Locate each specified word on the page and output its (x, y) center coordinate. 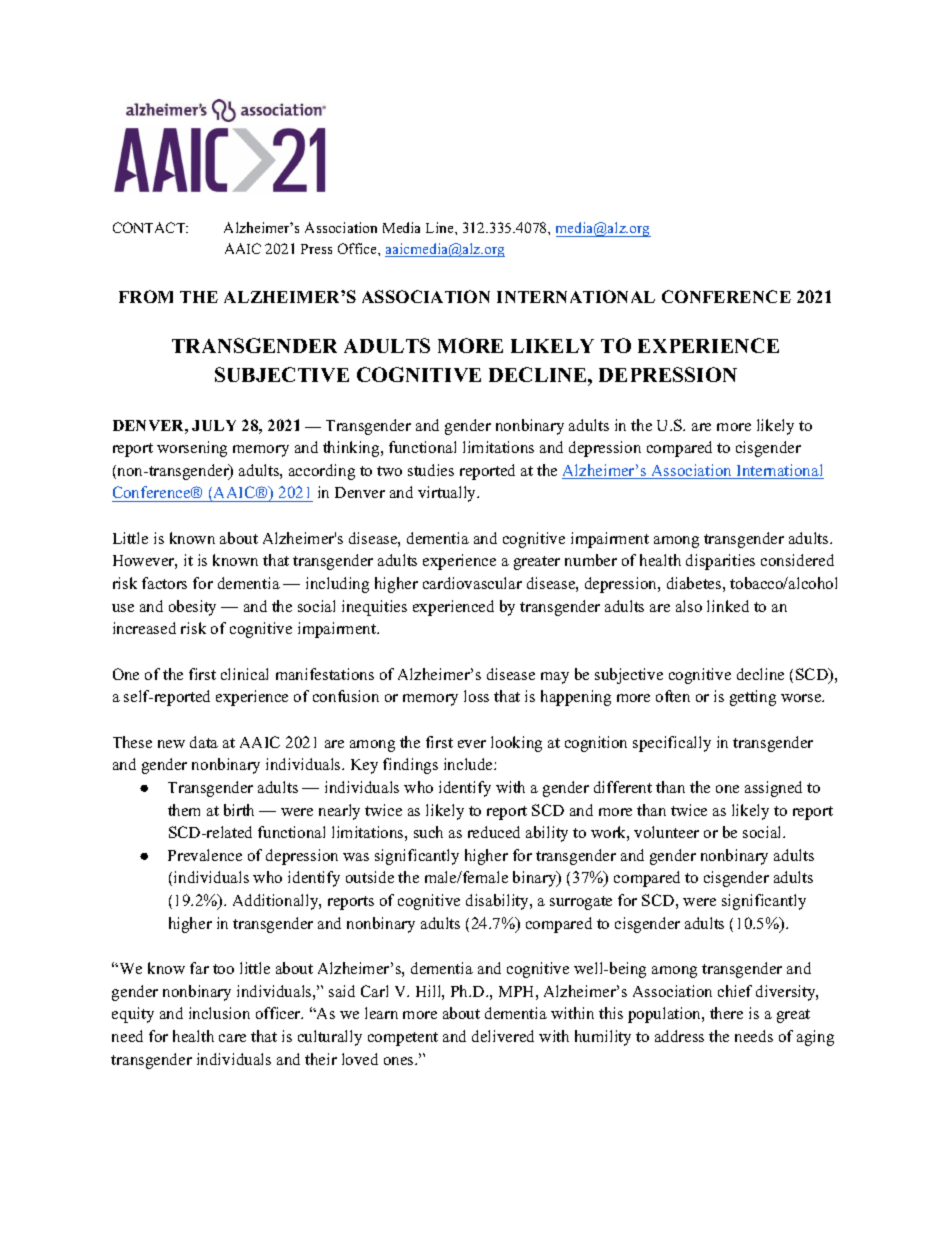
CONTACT (150, 227)
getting (753, 698)
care (232, 1038)
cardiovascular (472, 583)
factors (164, 583)
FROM (146, 296)
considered (797, 560)
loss (476, 696)
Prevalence (205, 855)
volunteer (666, 832)
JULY (214, 425)
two (389, 471)
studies (431, 470)
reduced (494, 832)
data (204, 742)
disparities (720, 562)
